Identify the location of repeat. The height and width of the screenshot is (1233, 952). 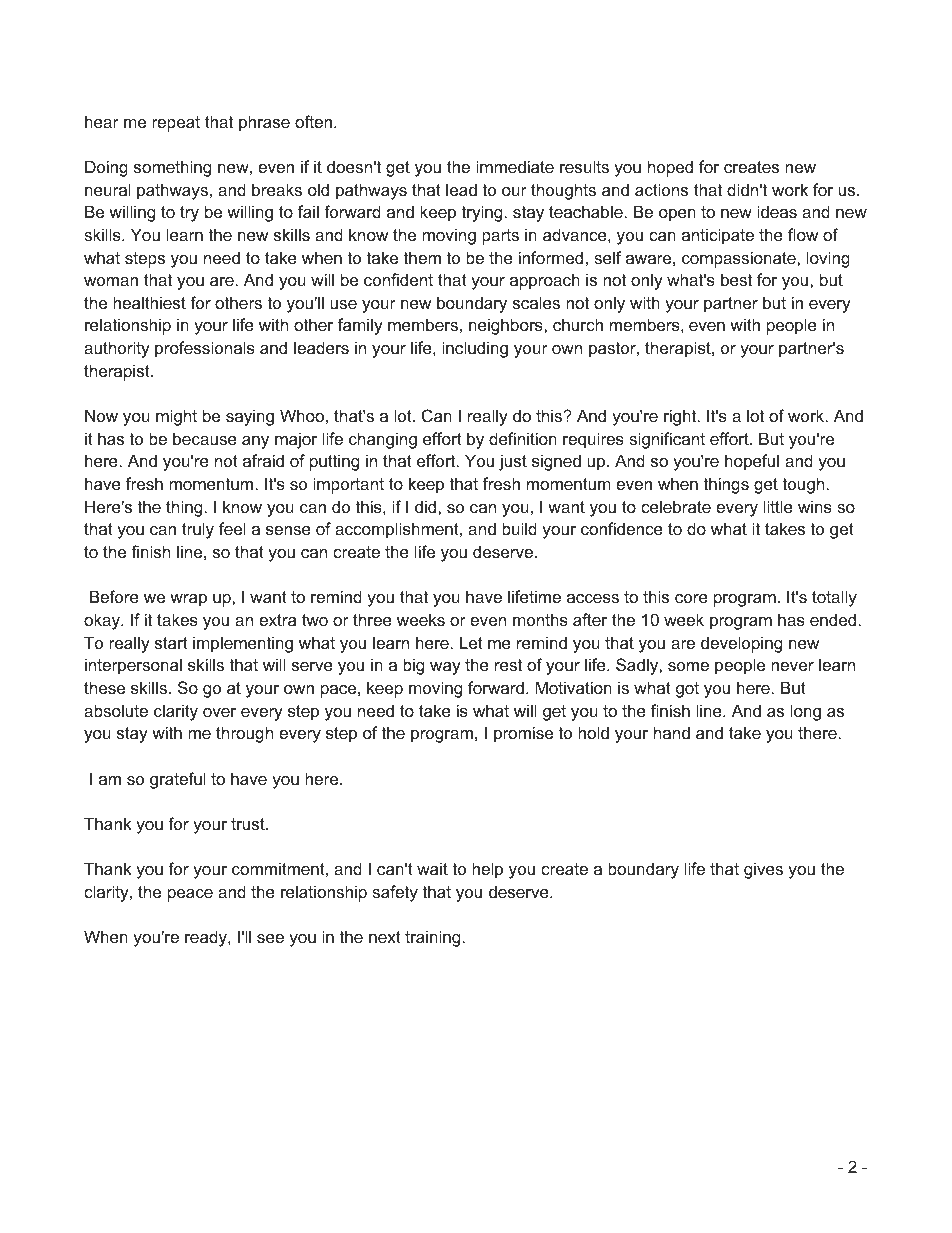
(176, 124).
